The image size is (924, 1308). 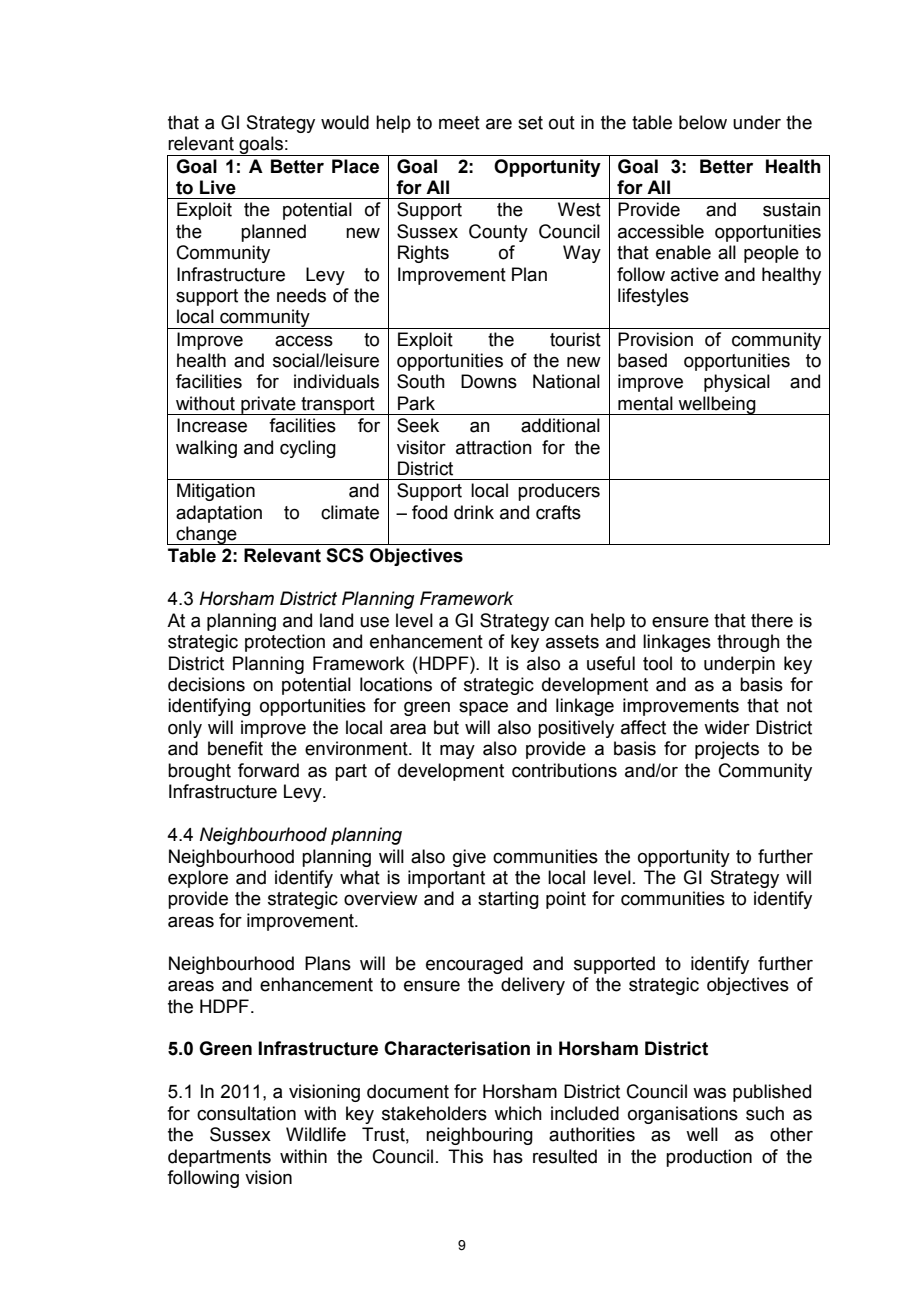 What do you see at coordinates (345, 122) in the screenshot?
I see `would` at bounding box center [345, 122].
